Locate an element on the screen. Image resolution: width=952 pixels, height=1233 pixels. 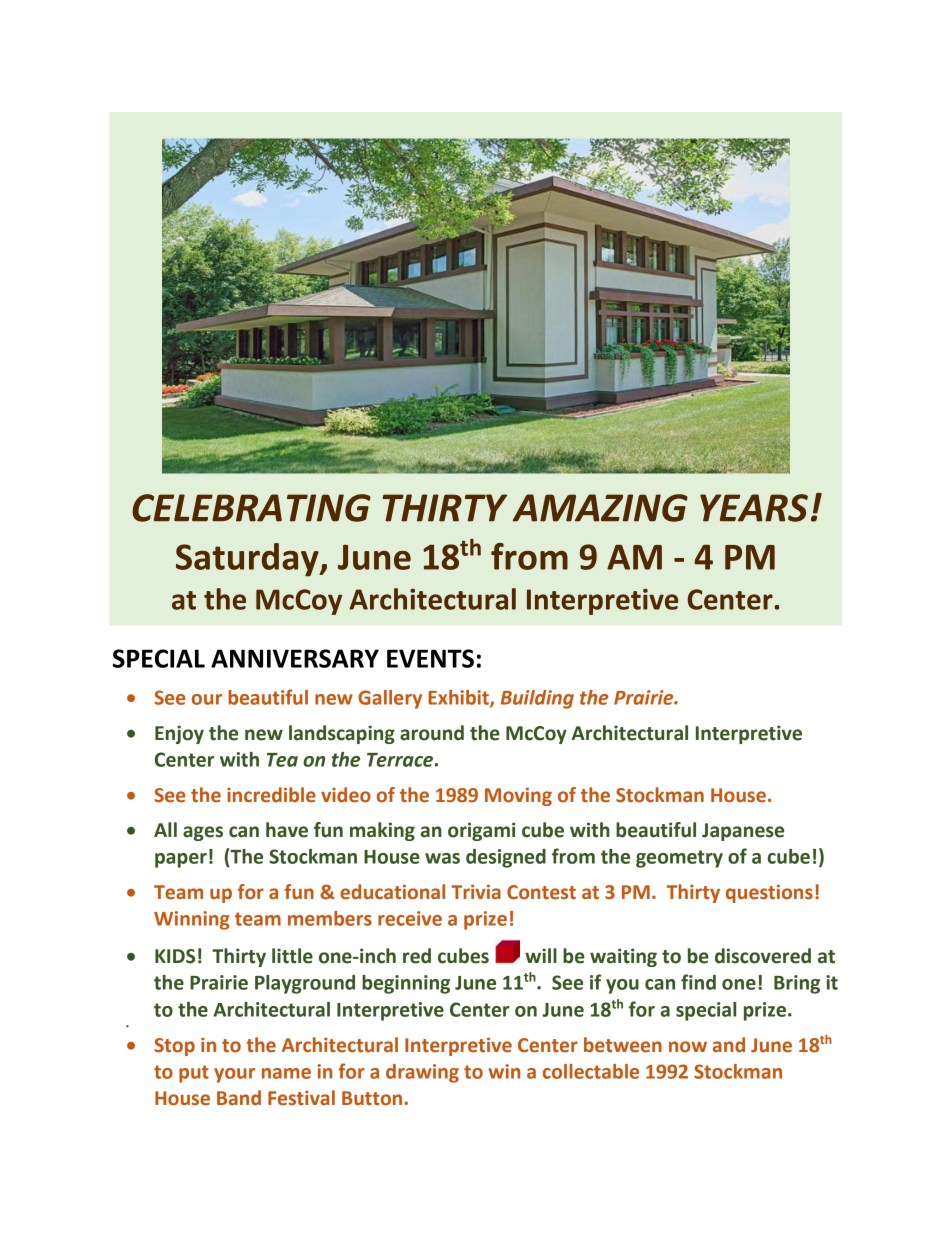
incredible is located at coordinates (271, 795).
